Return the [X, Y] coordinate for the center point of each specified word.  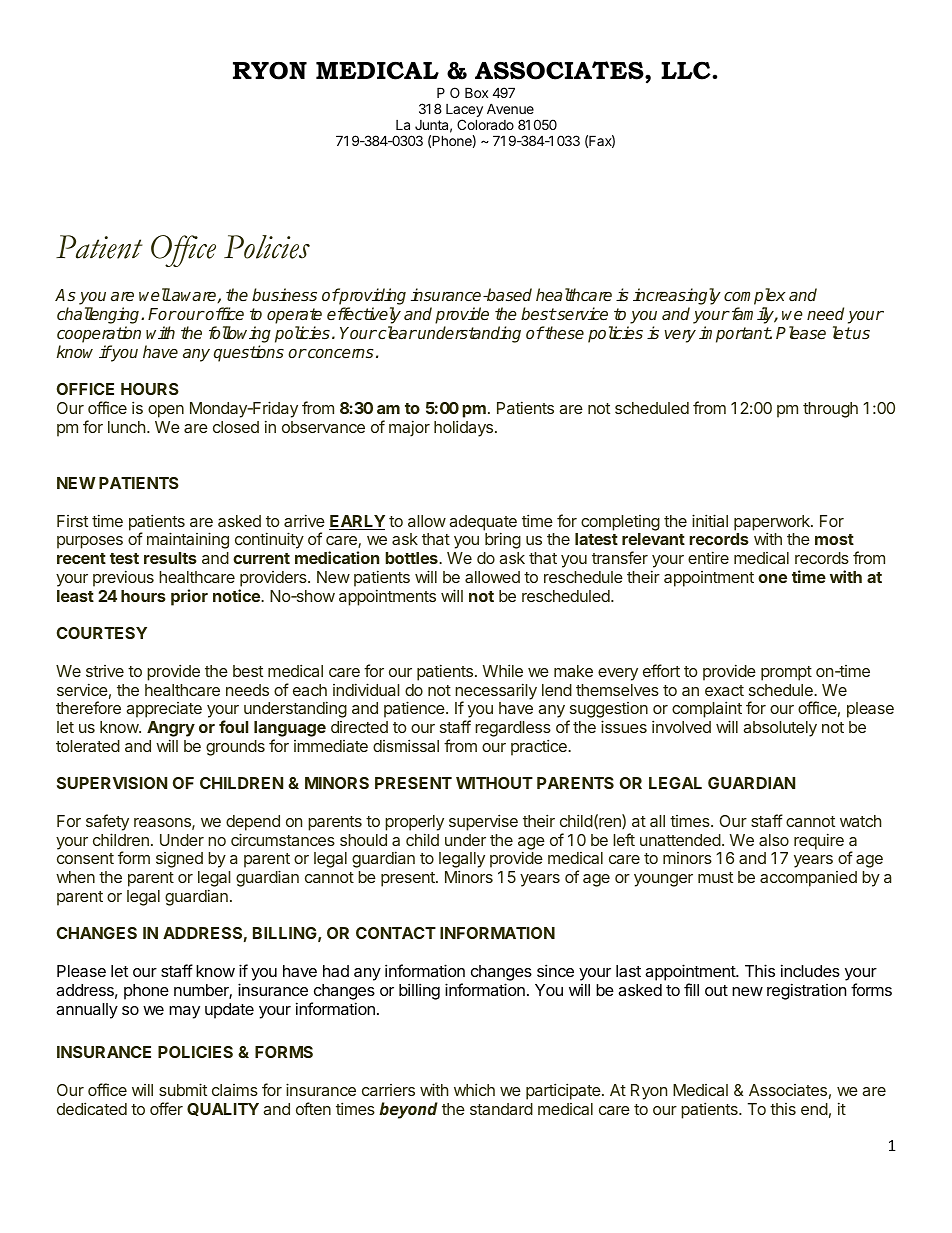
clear [396, 332]
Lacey [464, 112]
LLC [687, 70]
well [155, 294]
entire [708, 557]
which [474, 1089]
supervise [483, 822]
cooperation [99, 334]
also [774, 840]
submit [183, 1089]
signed [179, 860]
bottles [412, 558]
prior [189, 597]
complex [755, 298]
